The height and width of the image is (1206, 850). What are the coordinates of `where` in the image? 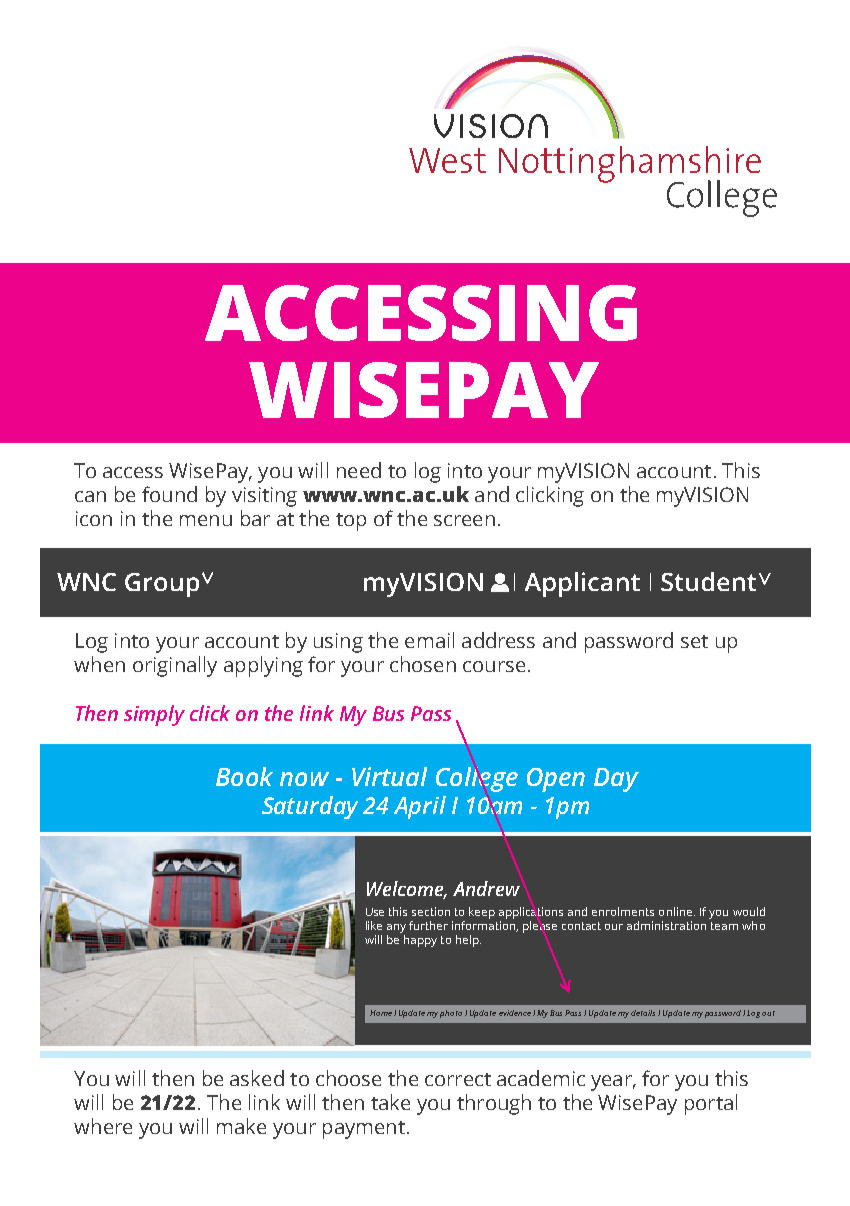 It's located at (103, 1126).
